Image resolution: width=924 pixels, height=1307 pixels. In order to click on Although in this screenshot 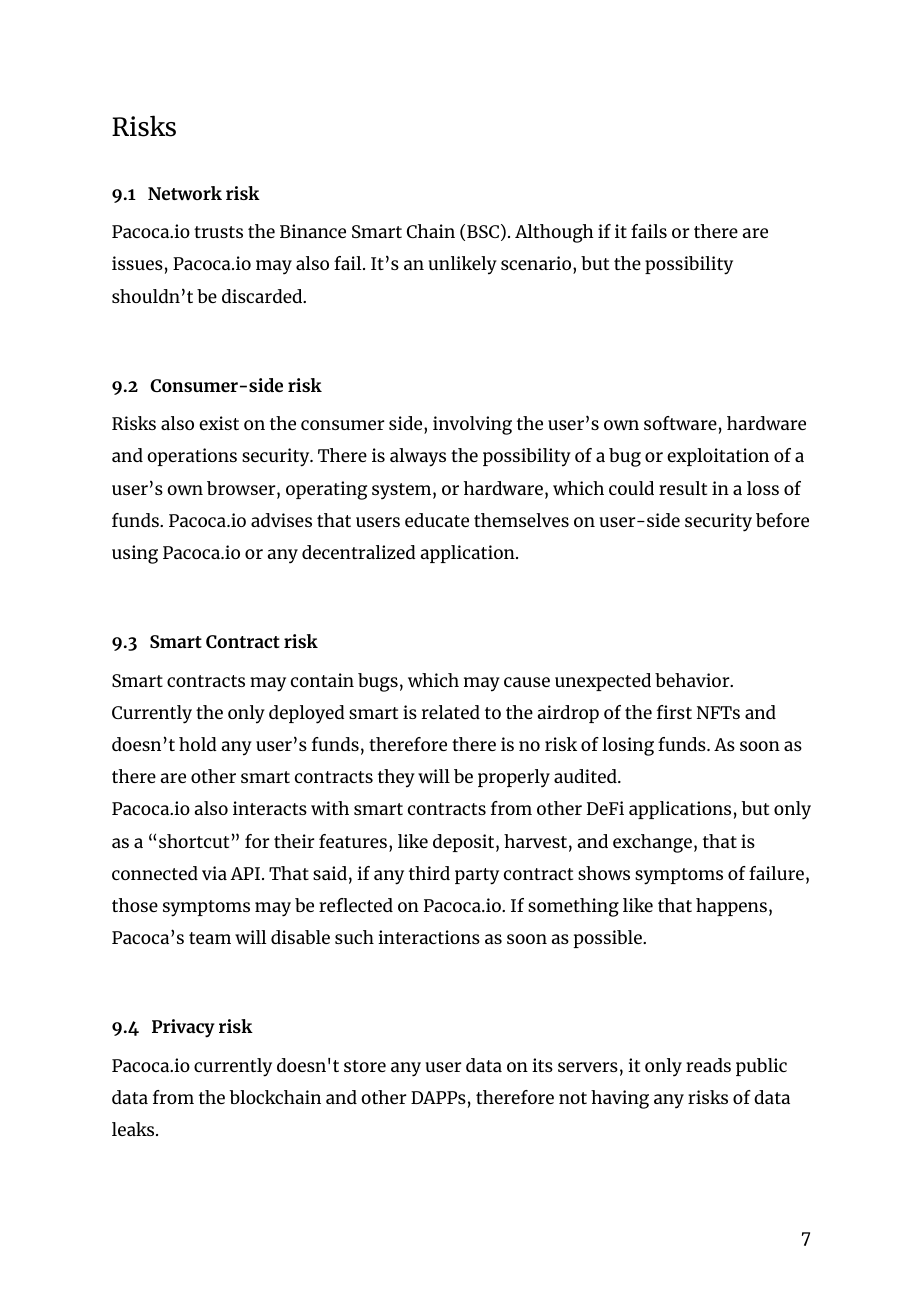, I will do `click(554, 233)`.
